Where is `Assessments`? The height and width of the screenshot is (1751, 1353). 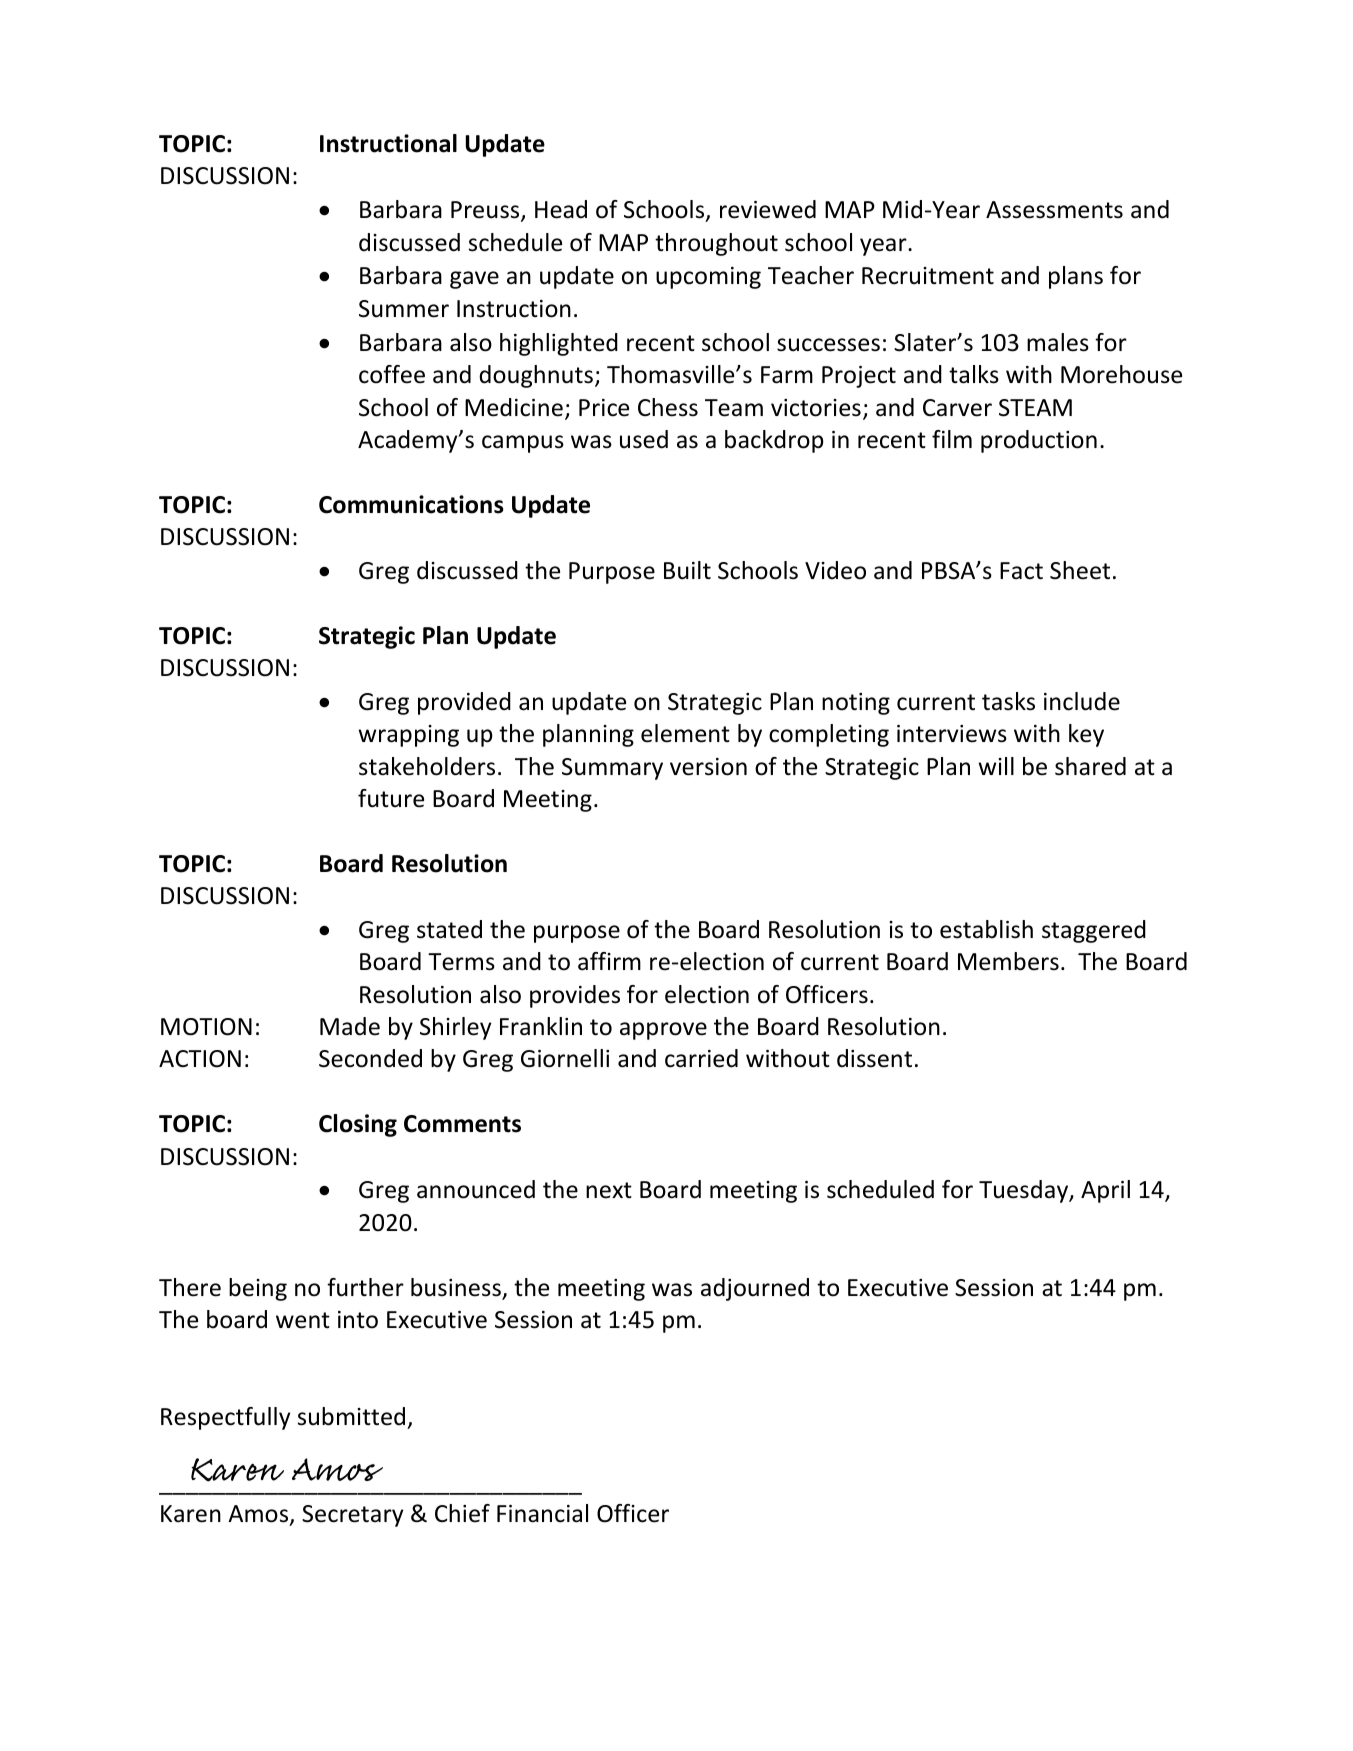
Assessments is located at coordinates (1054, 210).
